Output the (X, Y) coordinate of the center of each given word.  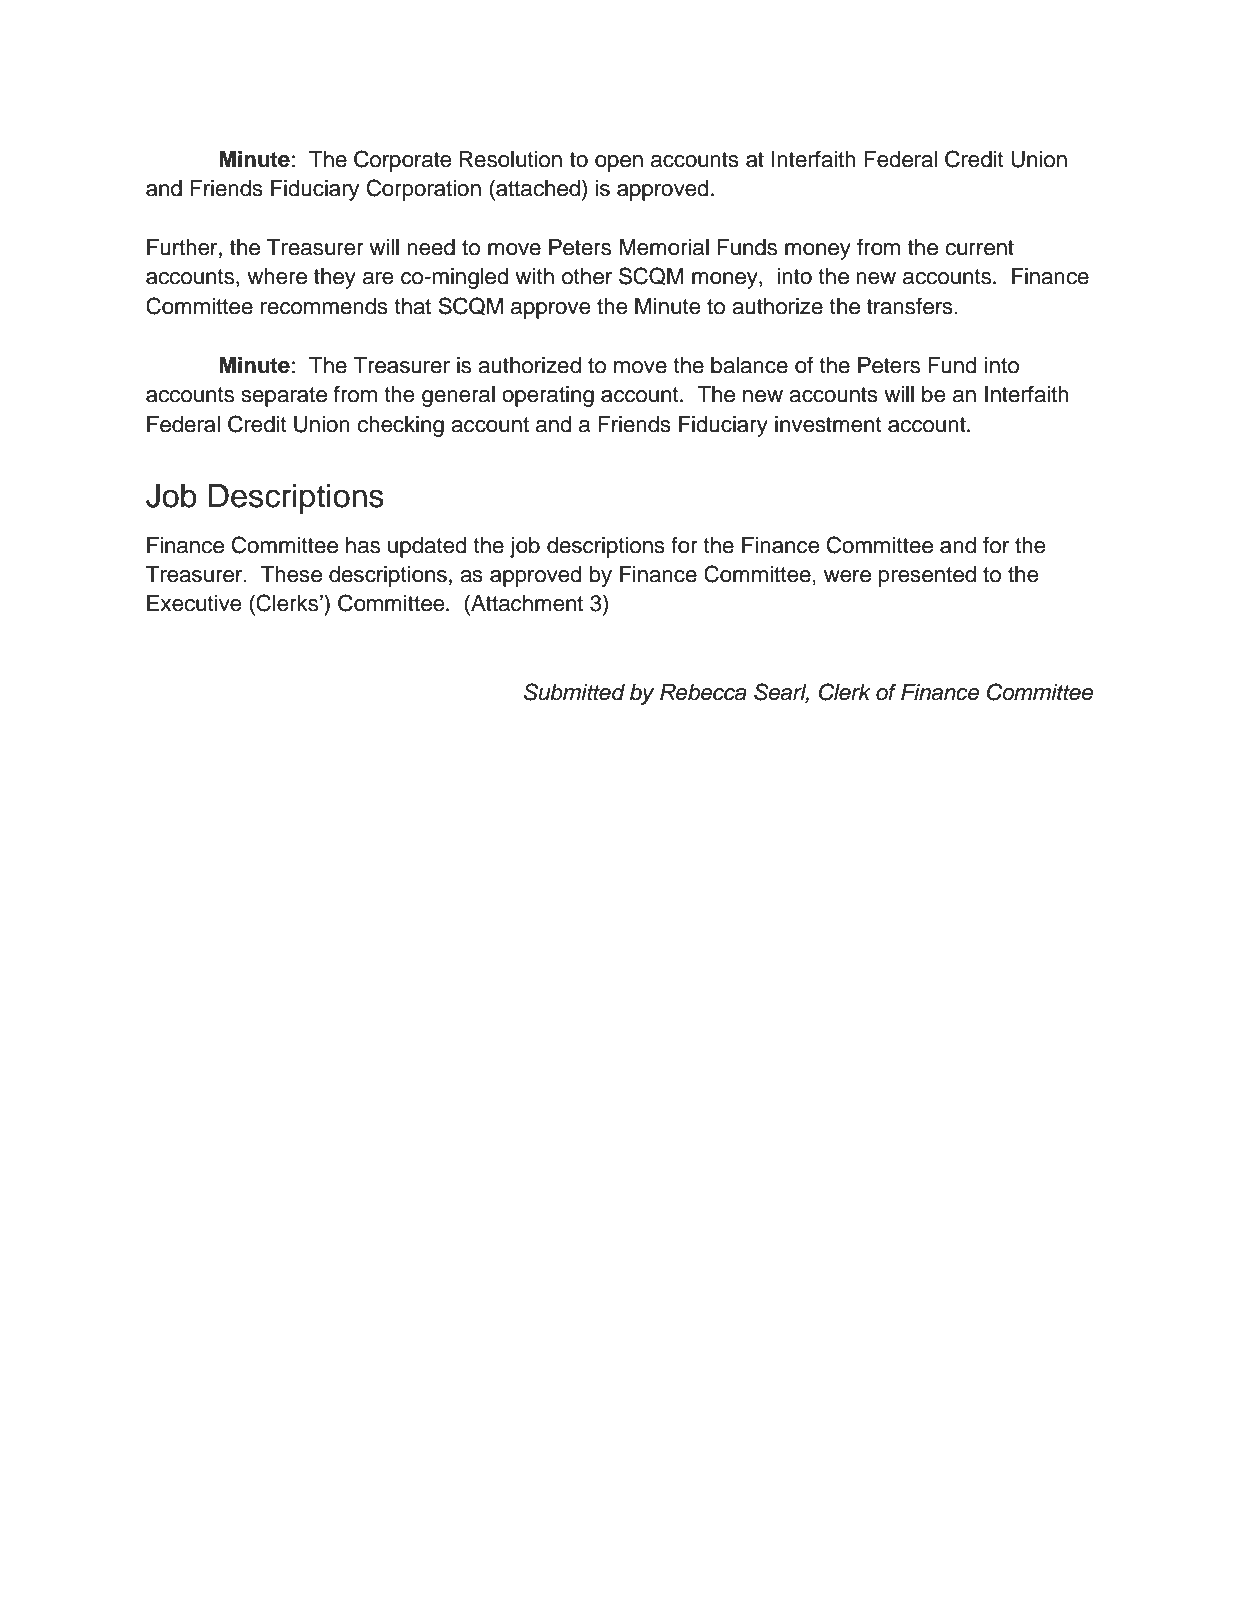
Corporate (403, 161)
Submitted (574, 692)
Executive (194, 603)
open (619, 163)
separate (284, 397)
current (979, 248)
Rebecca (703, 692)
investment (828, 424)
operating (548, 396)
